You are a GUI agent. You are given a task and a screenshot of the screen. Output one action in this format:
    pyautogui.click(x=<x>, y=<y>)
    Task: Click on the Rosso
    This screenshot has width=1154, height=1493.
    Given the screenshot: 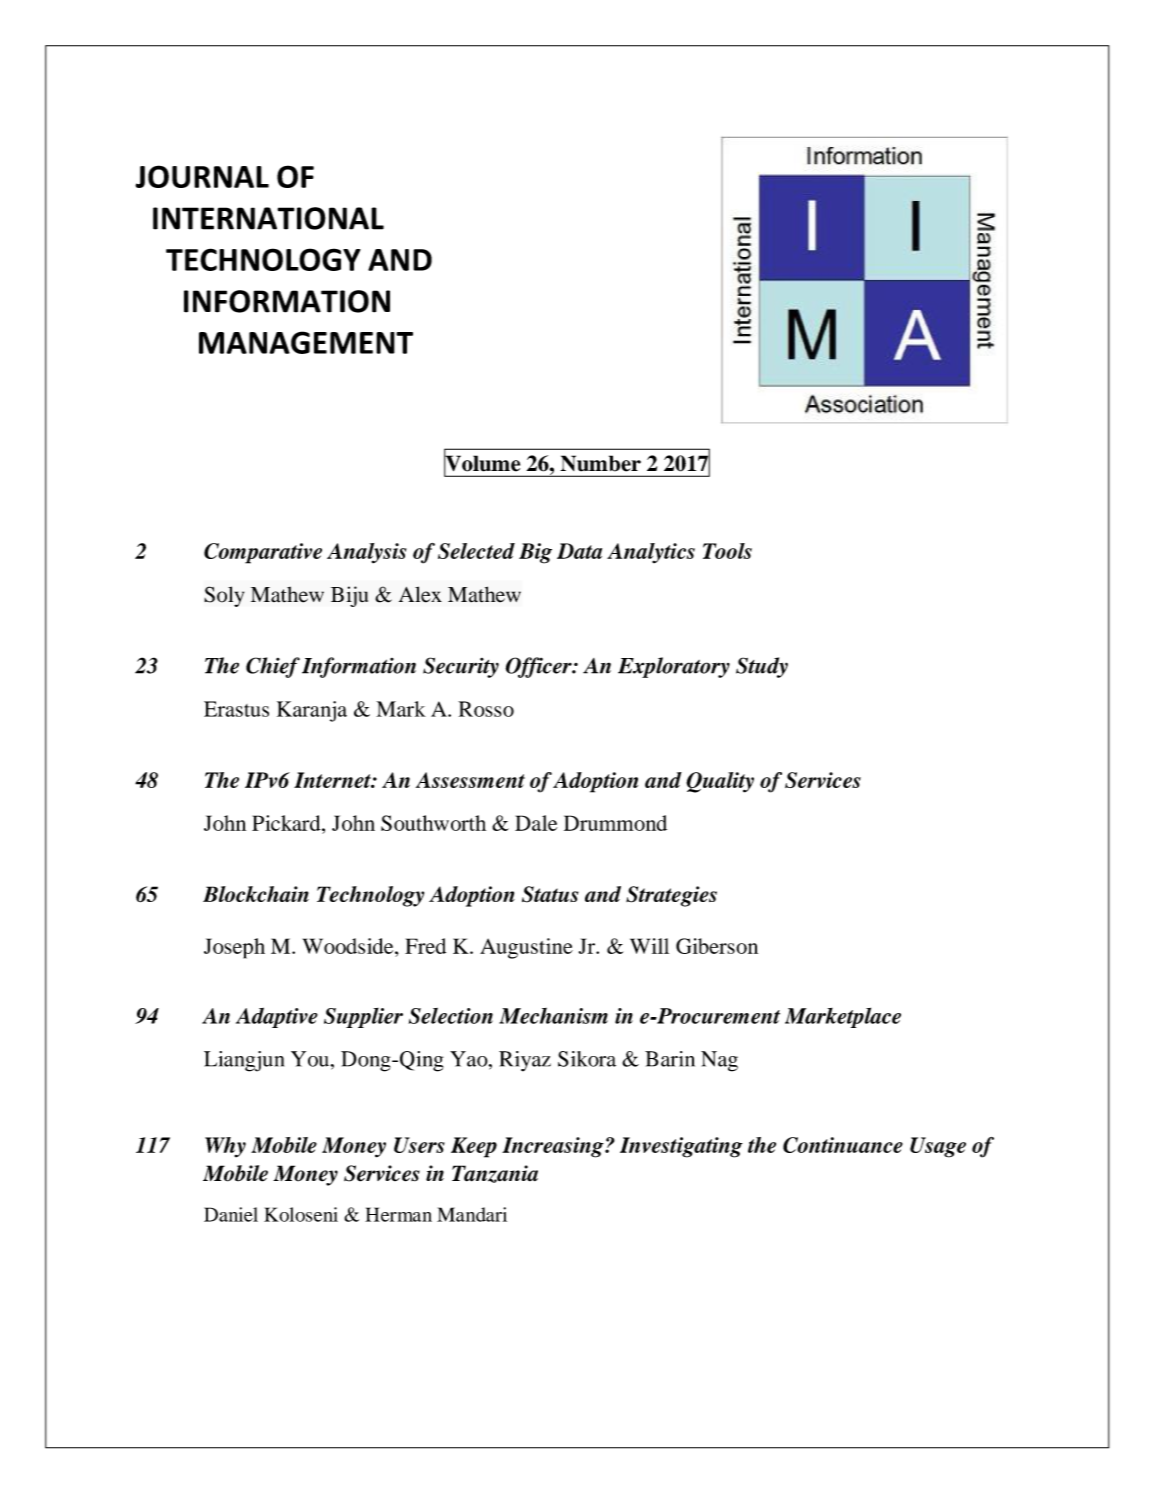 What is the action you would take?
    pyautogui.click(x=486, y=709)
